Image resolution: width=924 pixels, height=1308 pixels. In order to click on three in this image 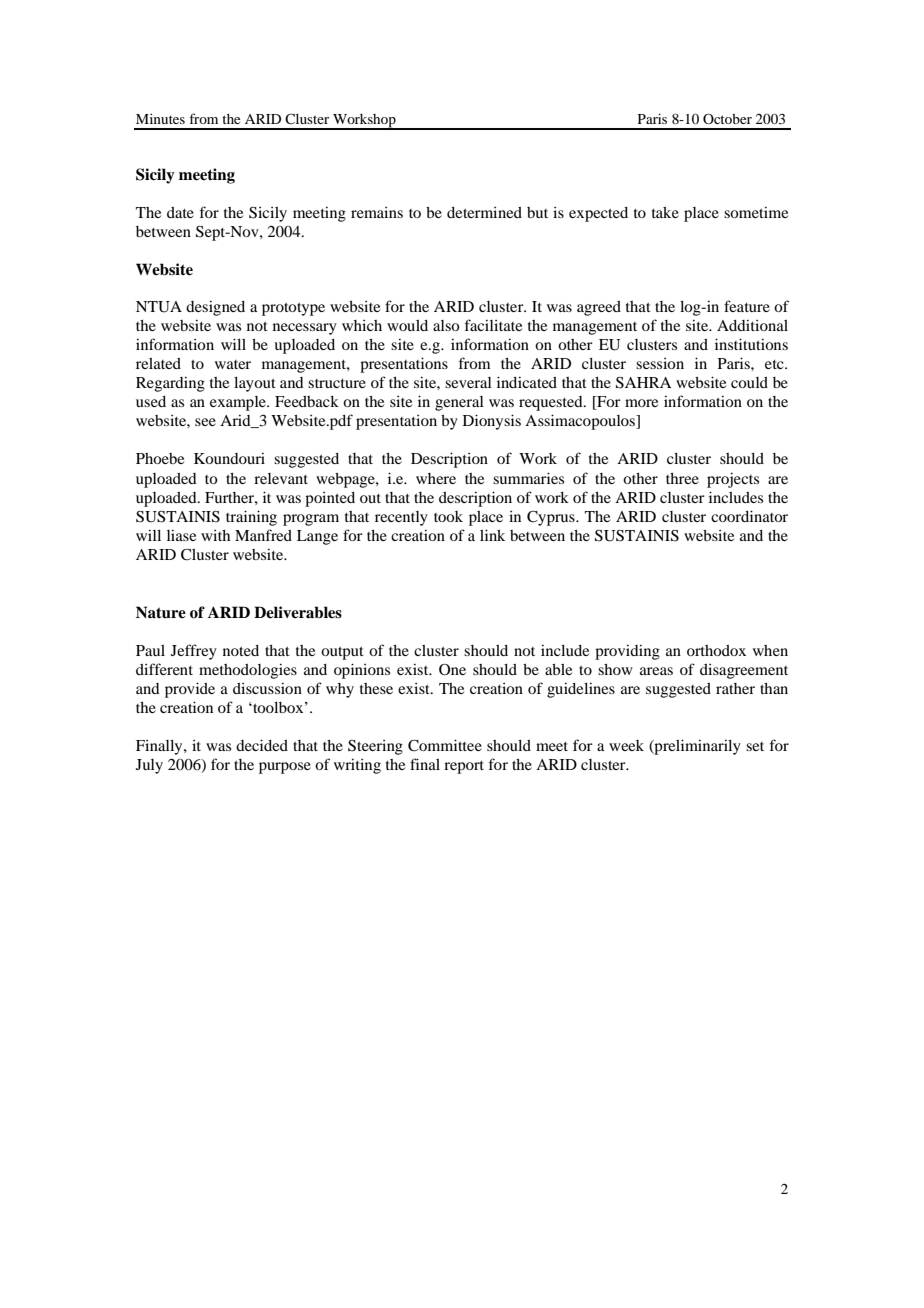, I will do `click(682, 478)`.
